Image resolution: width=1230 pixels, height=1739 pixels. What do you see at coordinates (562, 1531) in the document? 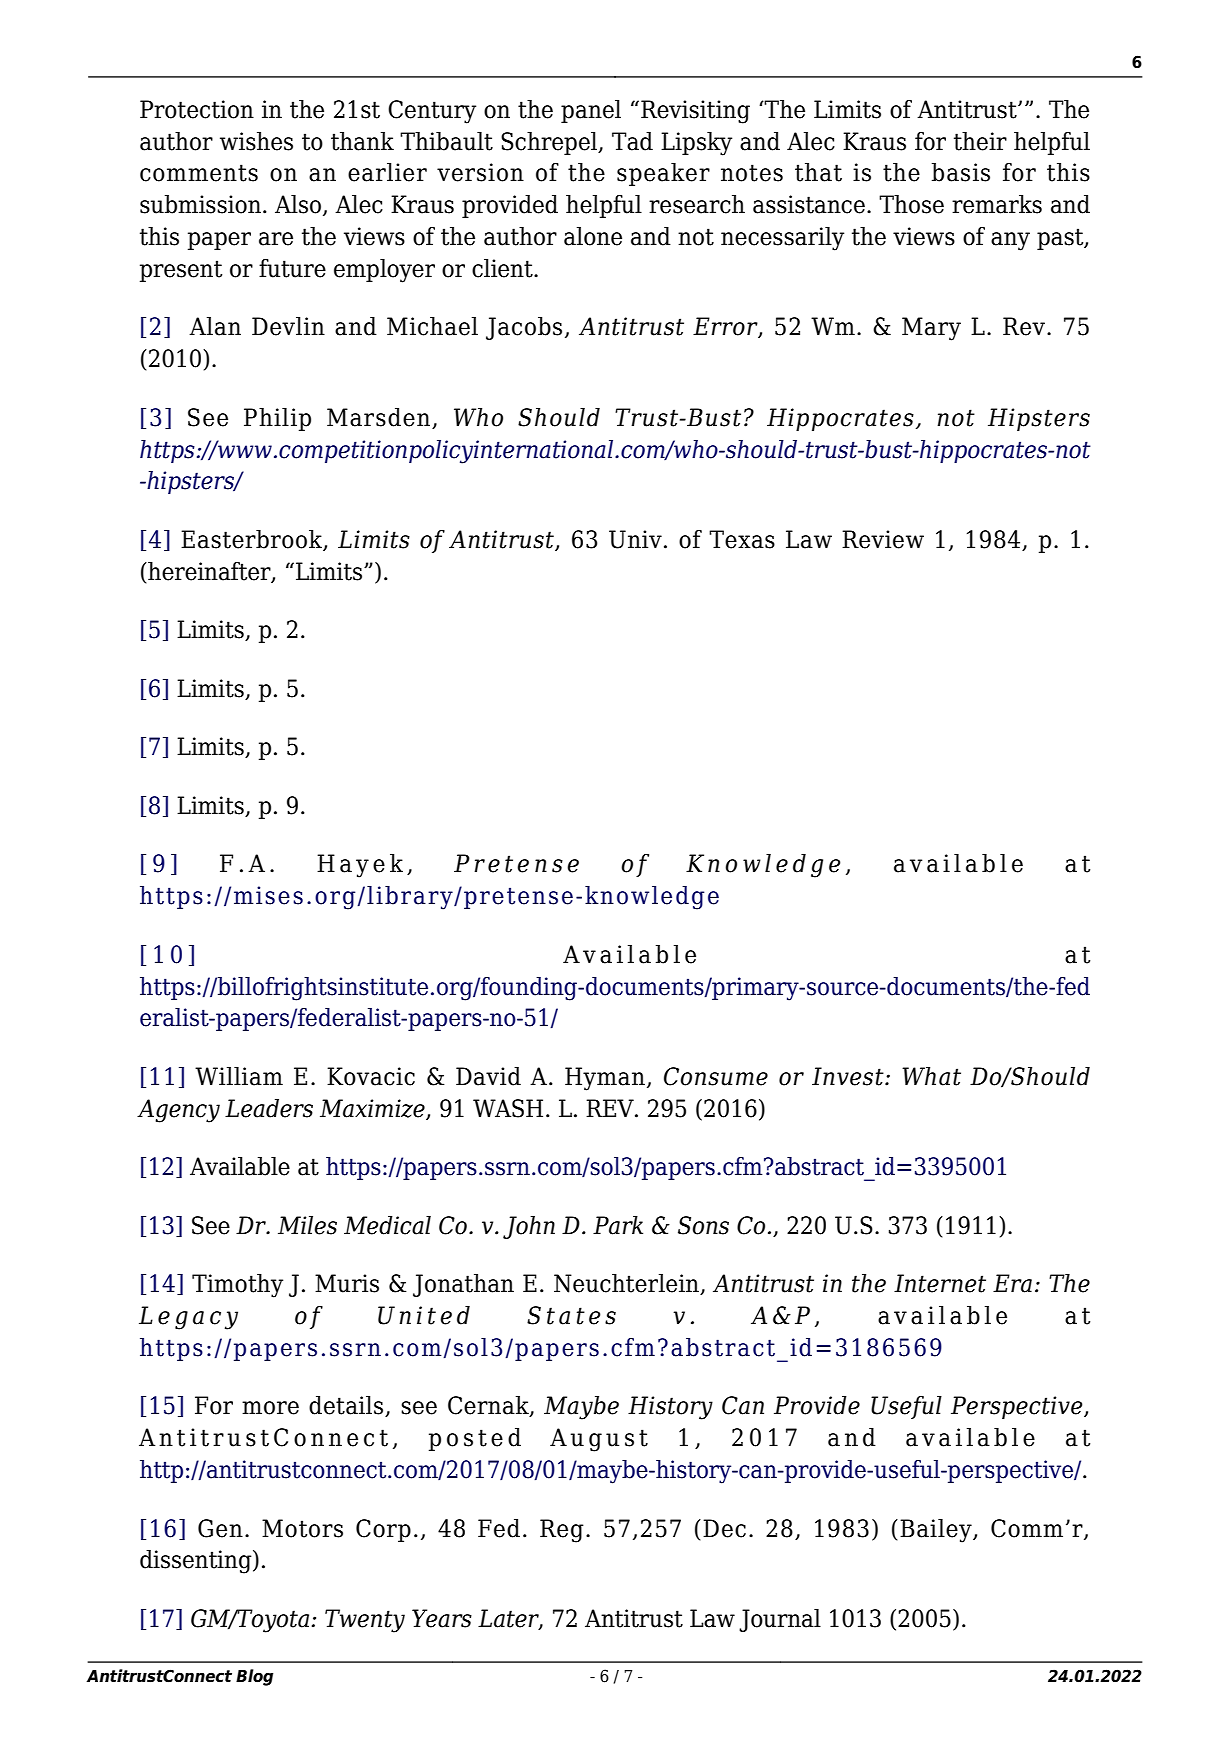
I see `Reg` at bounding box center [562, 1531].
